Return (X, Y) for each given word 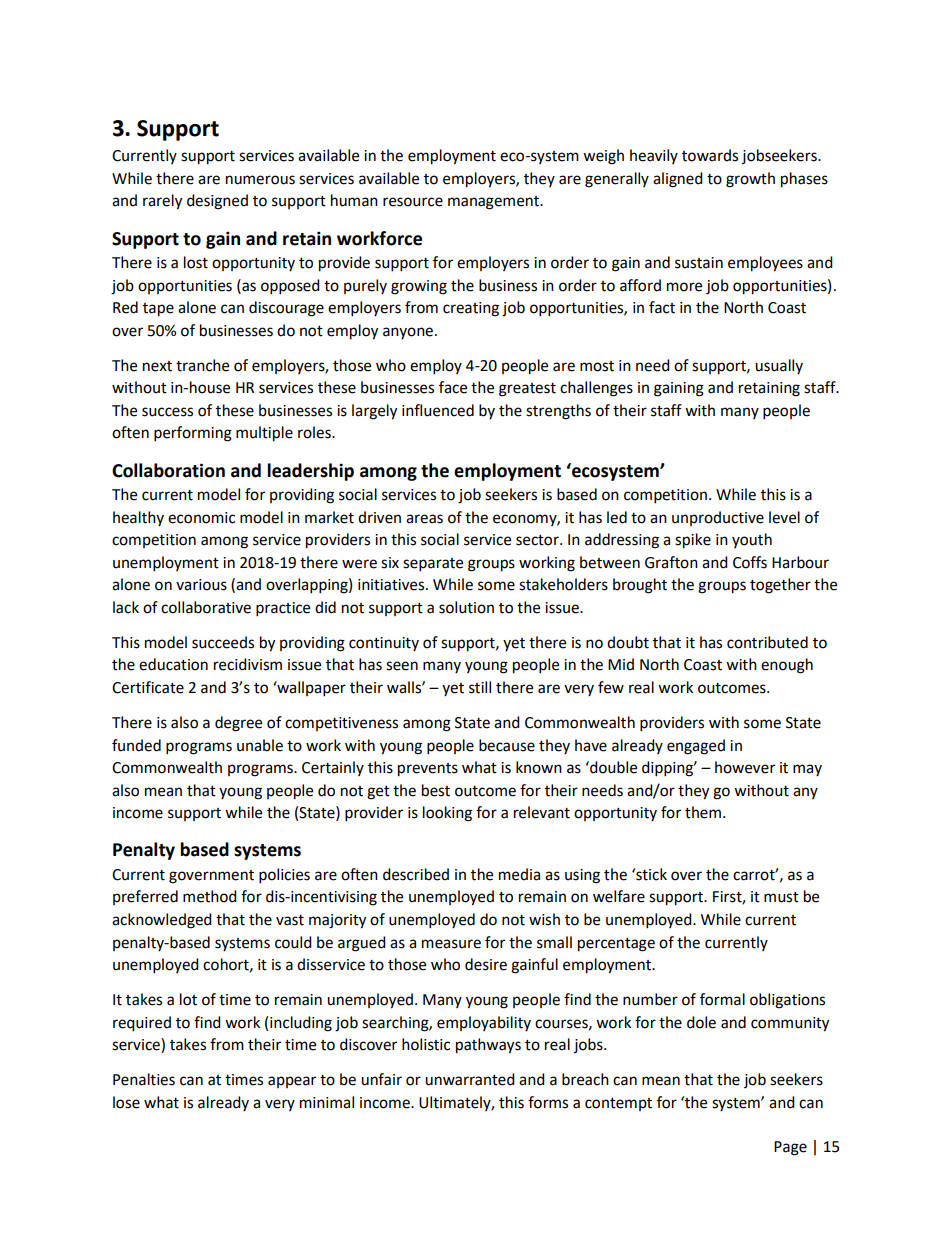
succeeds (223, 642)
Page (790, 1148)
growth (750, 180)
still (480, 687)
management (494, 203)
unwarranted (470, 1079)
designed (217, 202)
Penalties (144, 1079)
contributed (767, 642)
